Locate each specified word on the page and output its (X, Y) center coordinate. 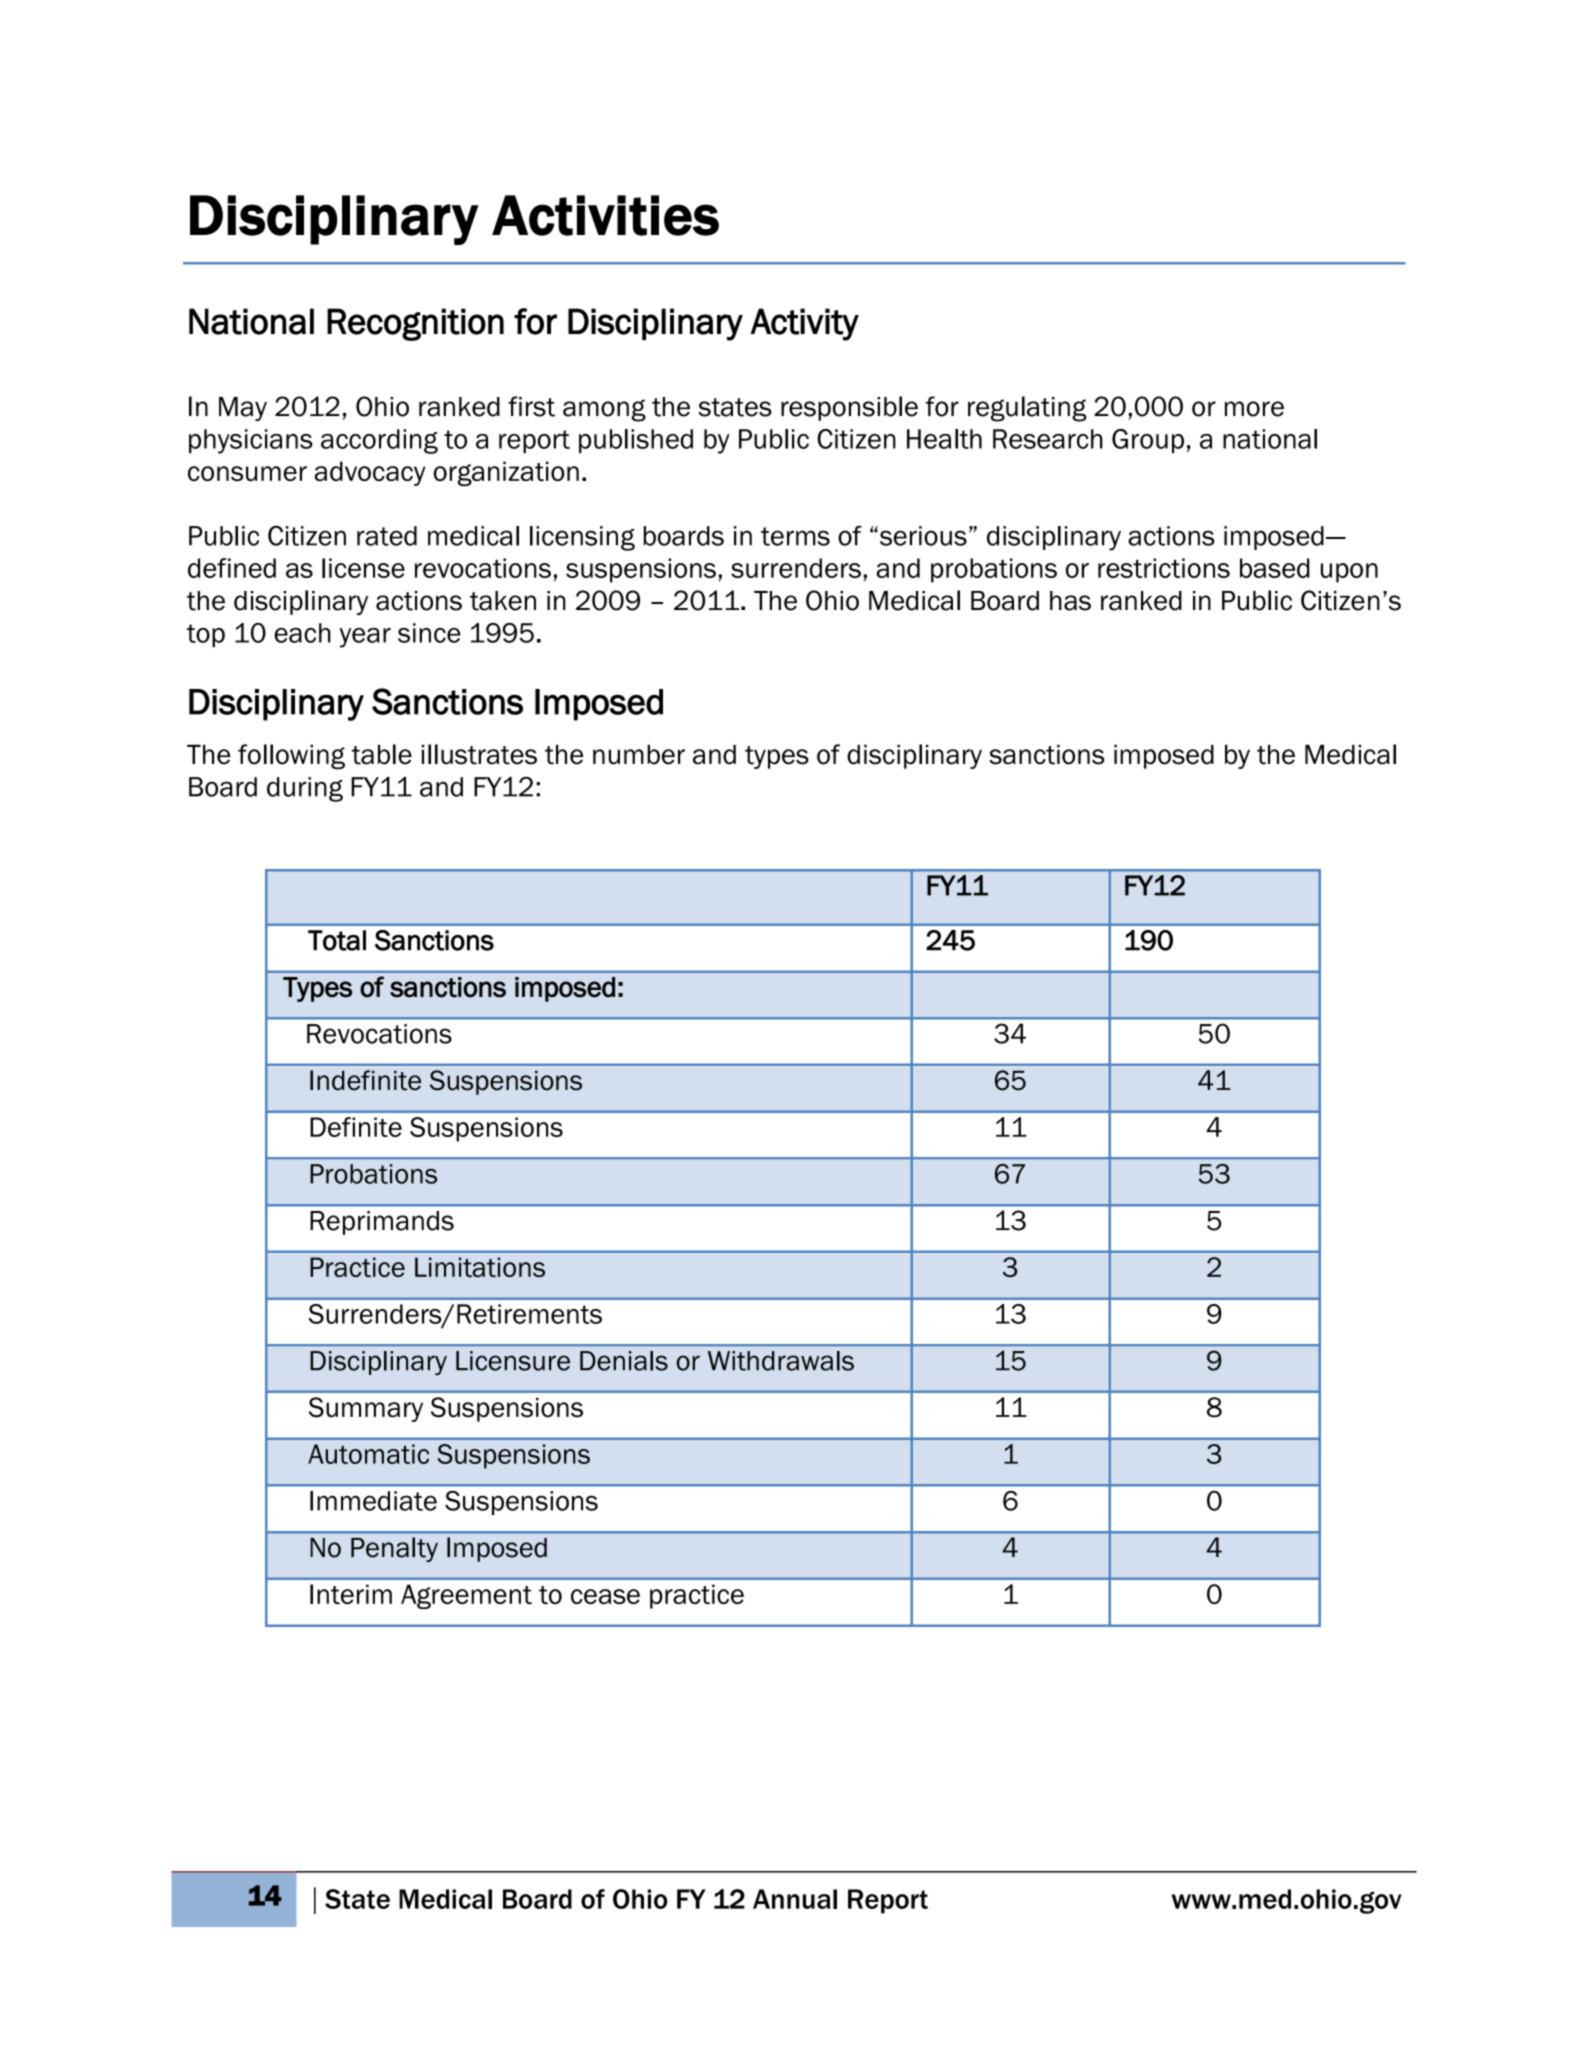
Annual (795, 1899)
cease (605, 1596)
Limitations (480, 1267)
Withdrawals (781, 1361)
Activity (805, 324)
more (1254, 409)
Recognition (415, 324)
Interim (351, 1594)
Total (337, 940)
